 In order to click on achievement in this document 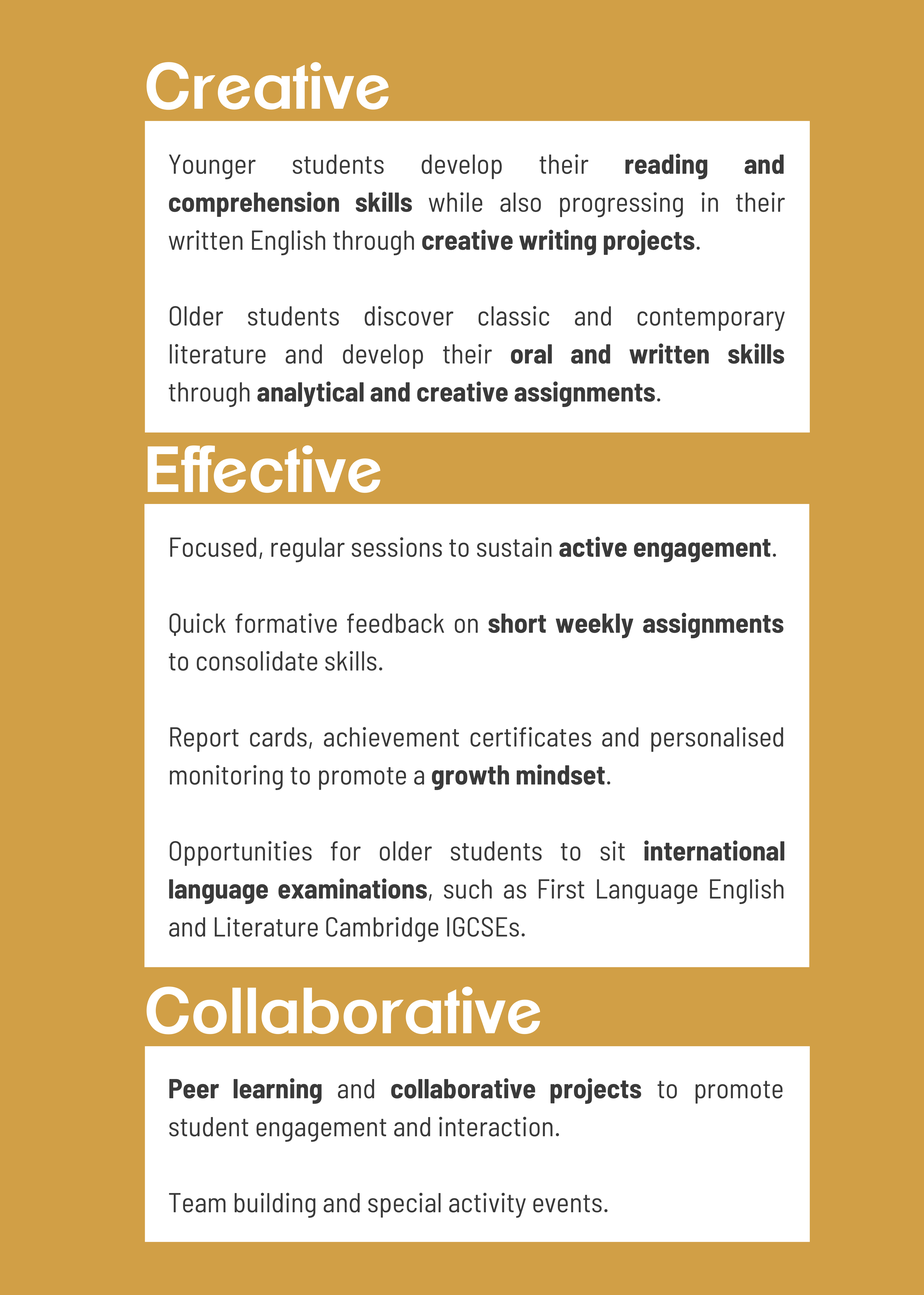, I will do `click(391, 737)`.
